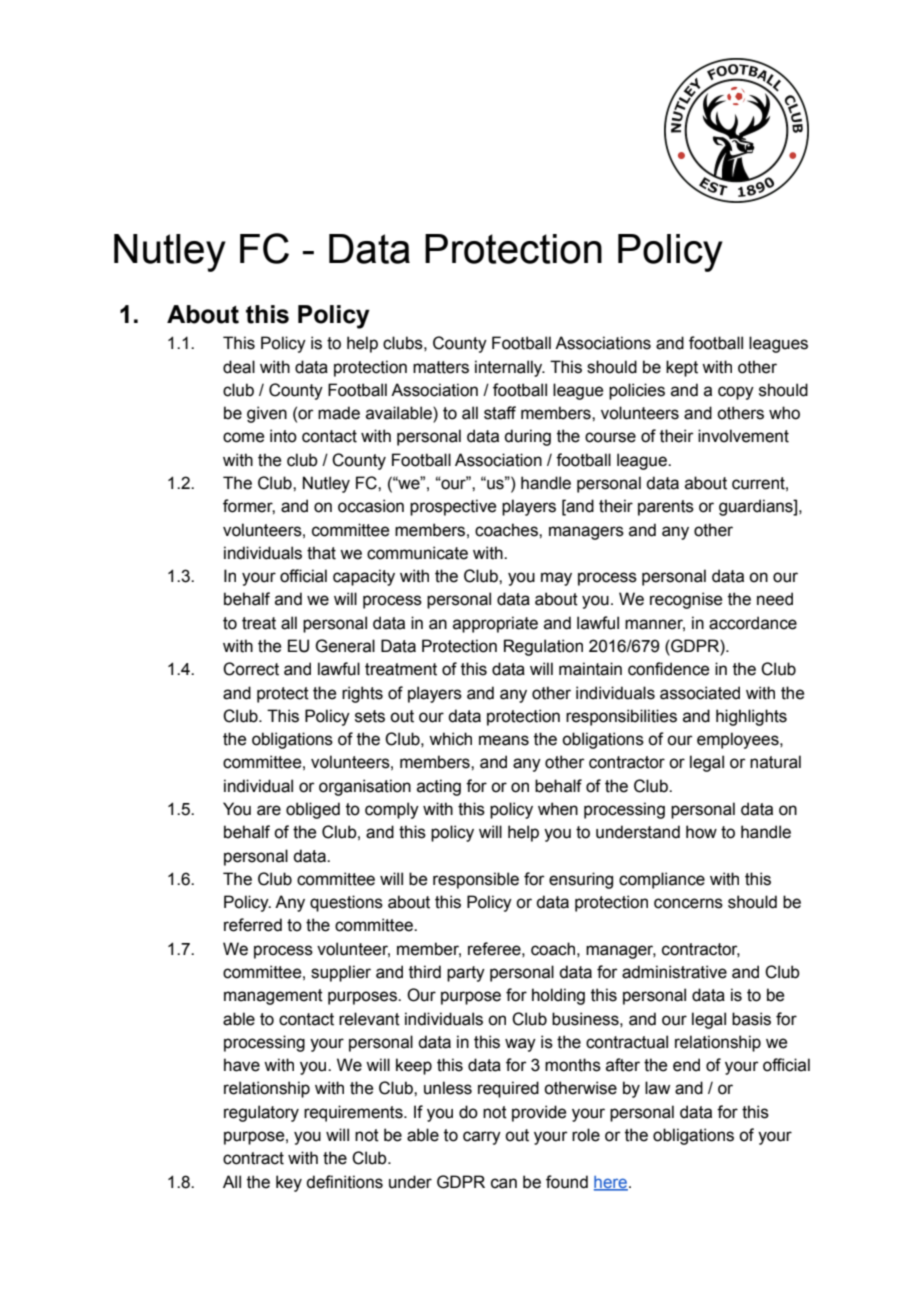 This page has width=924, height=1307. Describe the element at coordinates (273, 997) in the page. I see `management` at that location.
